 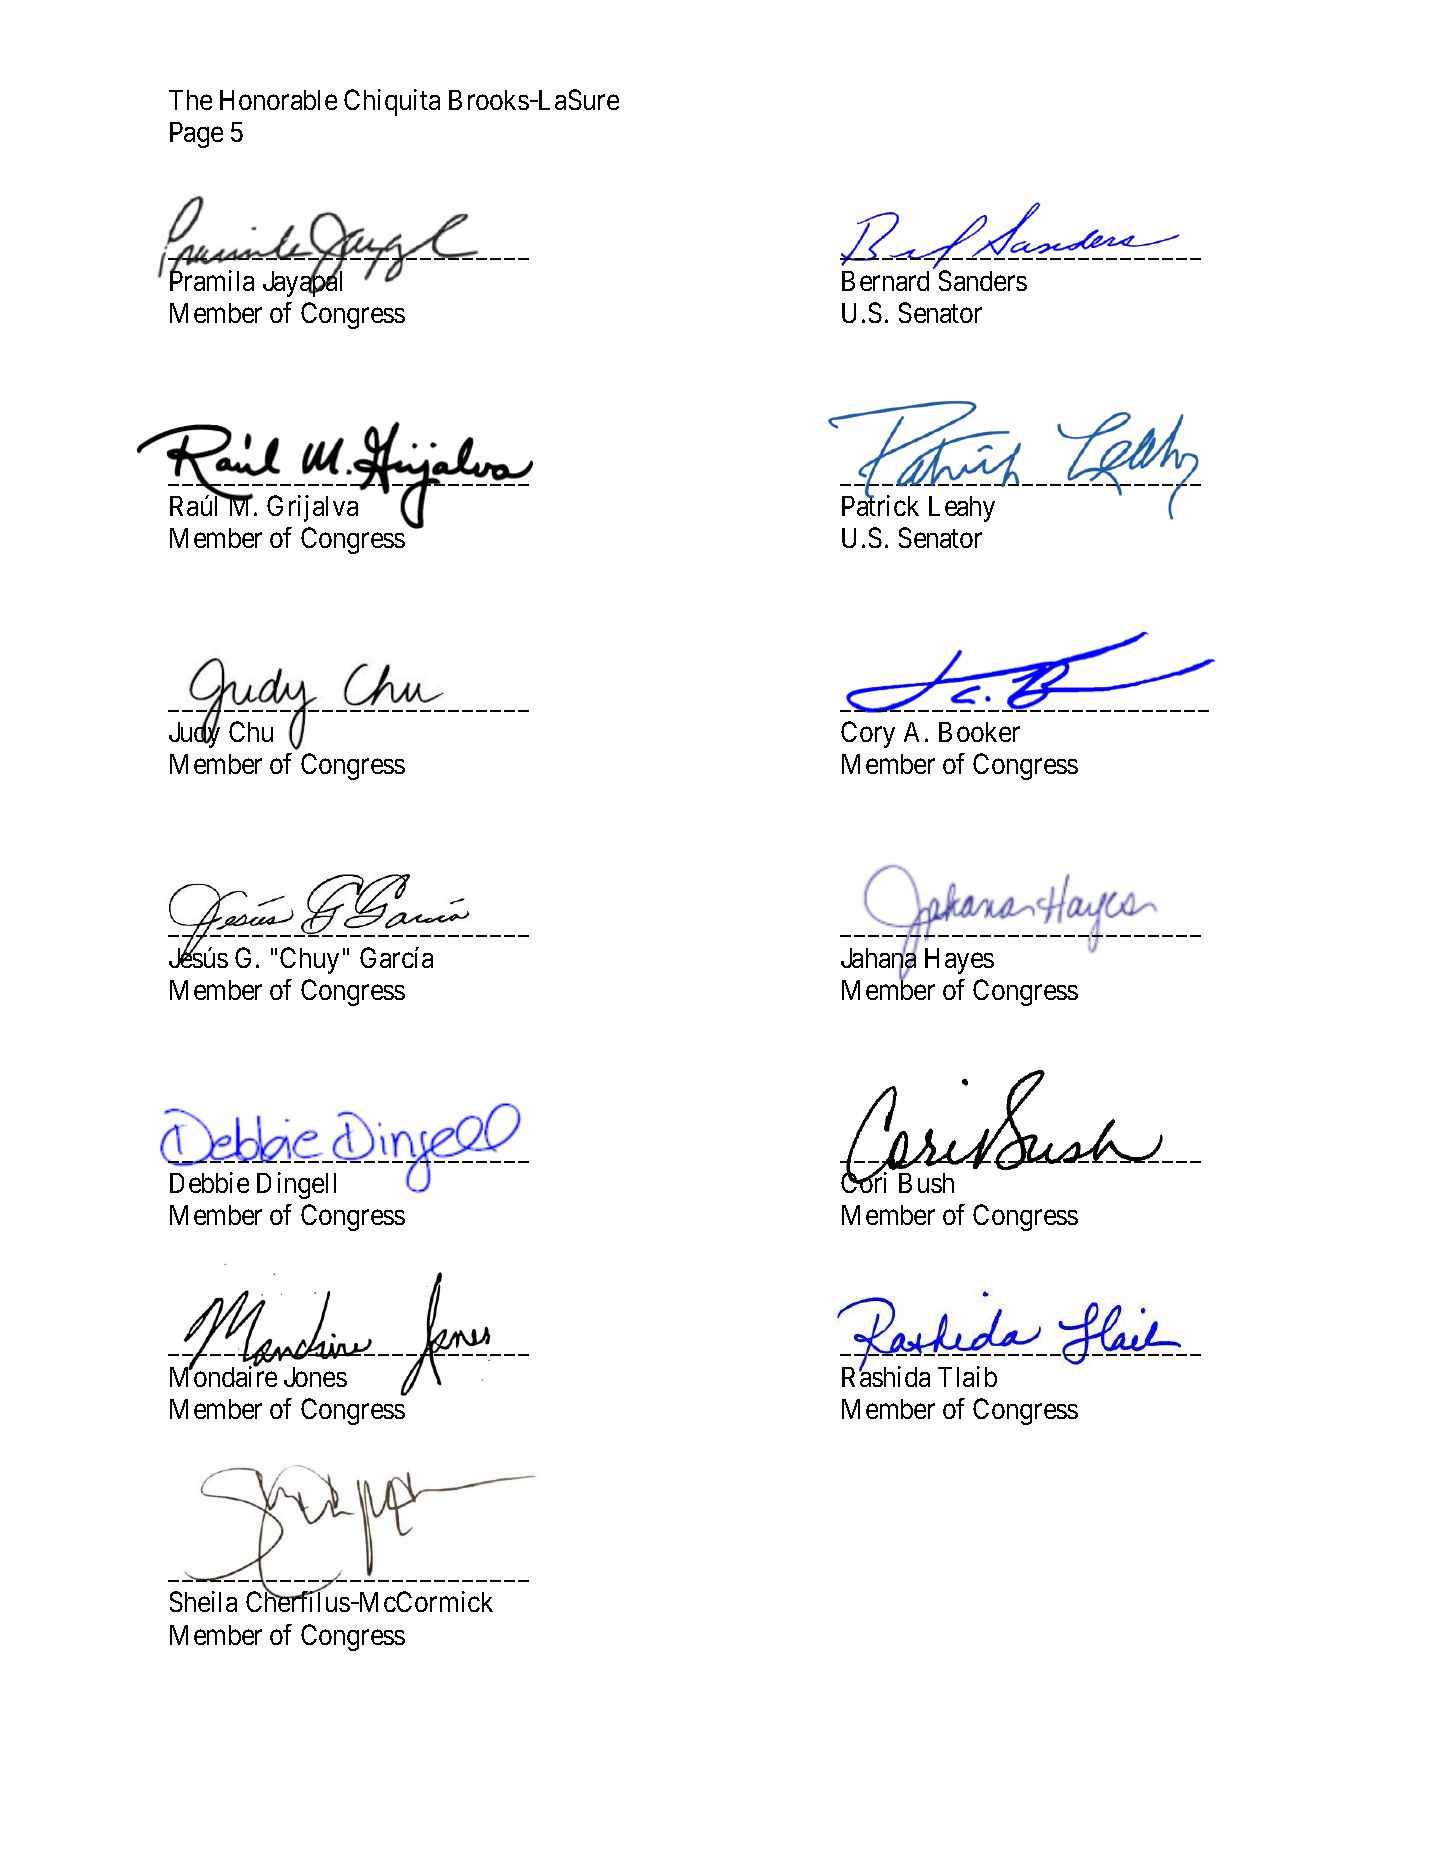 What do you see at coordinates (309, 960) in the screenshot?
I see `Chuy` at bounding box center [309, 960].
